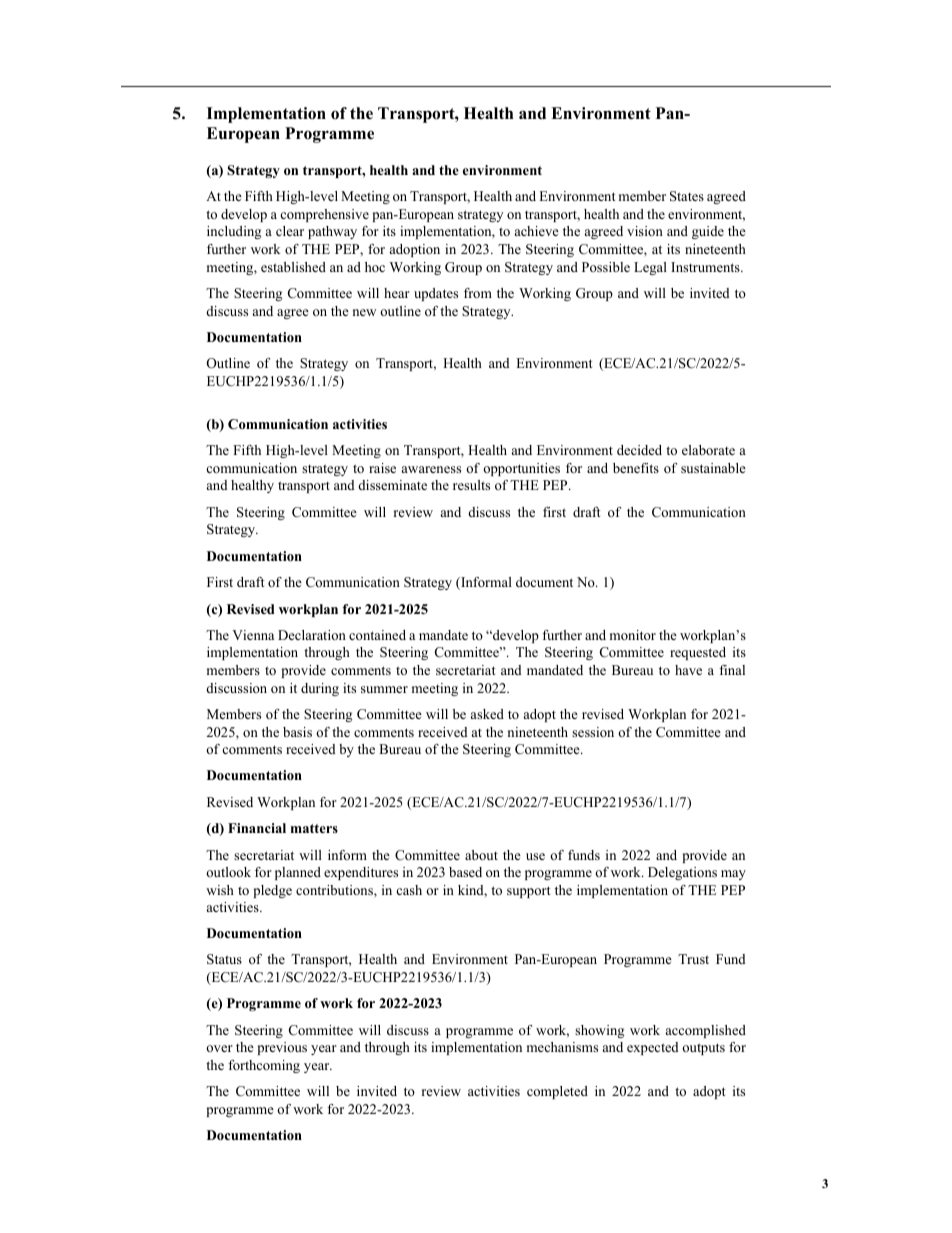  Describe the element at coordinates (471, 485) in the document. I see `results` at that location.
